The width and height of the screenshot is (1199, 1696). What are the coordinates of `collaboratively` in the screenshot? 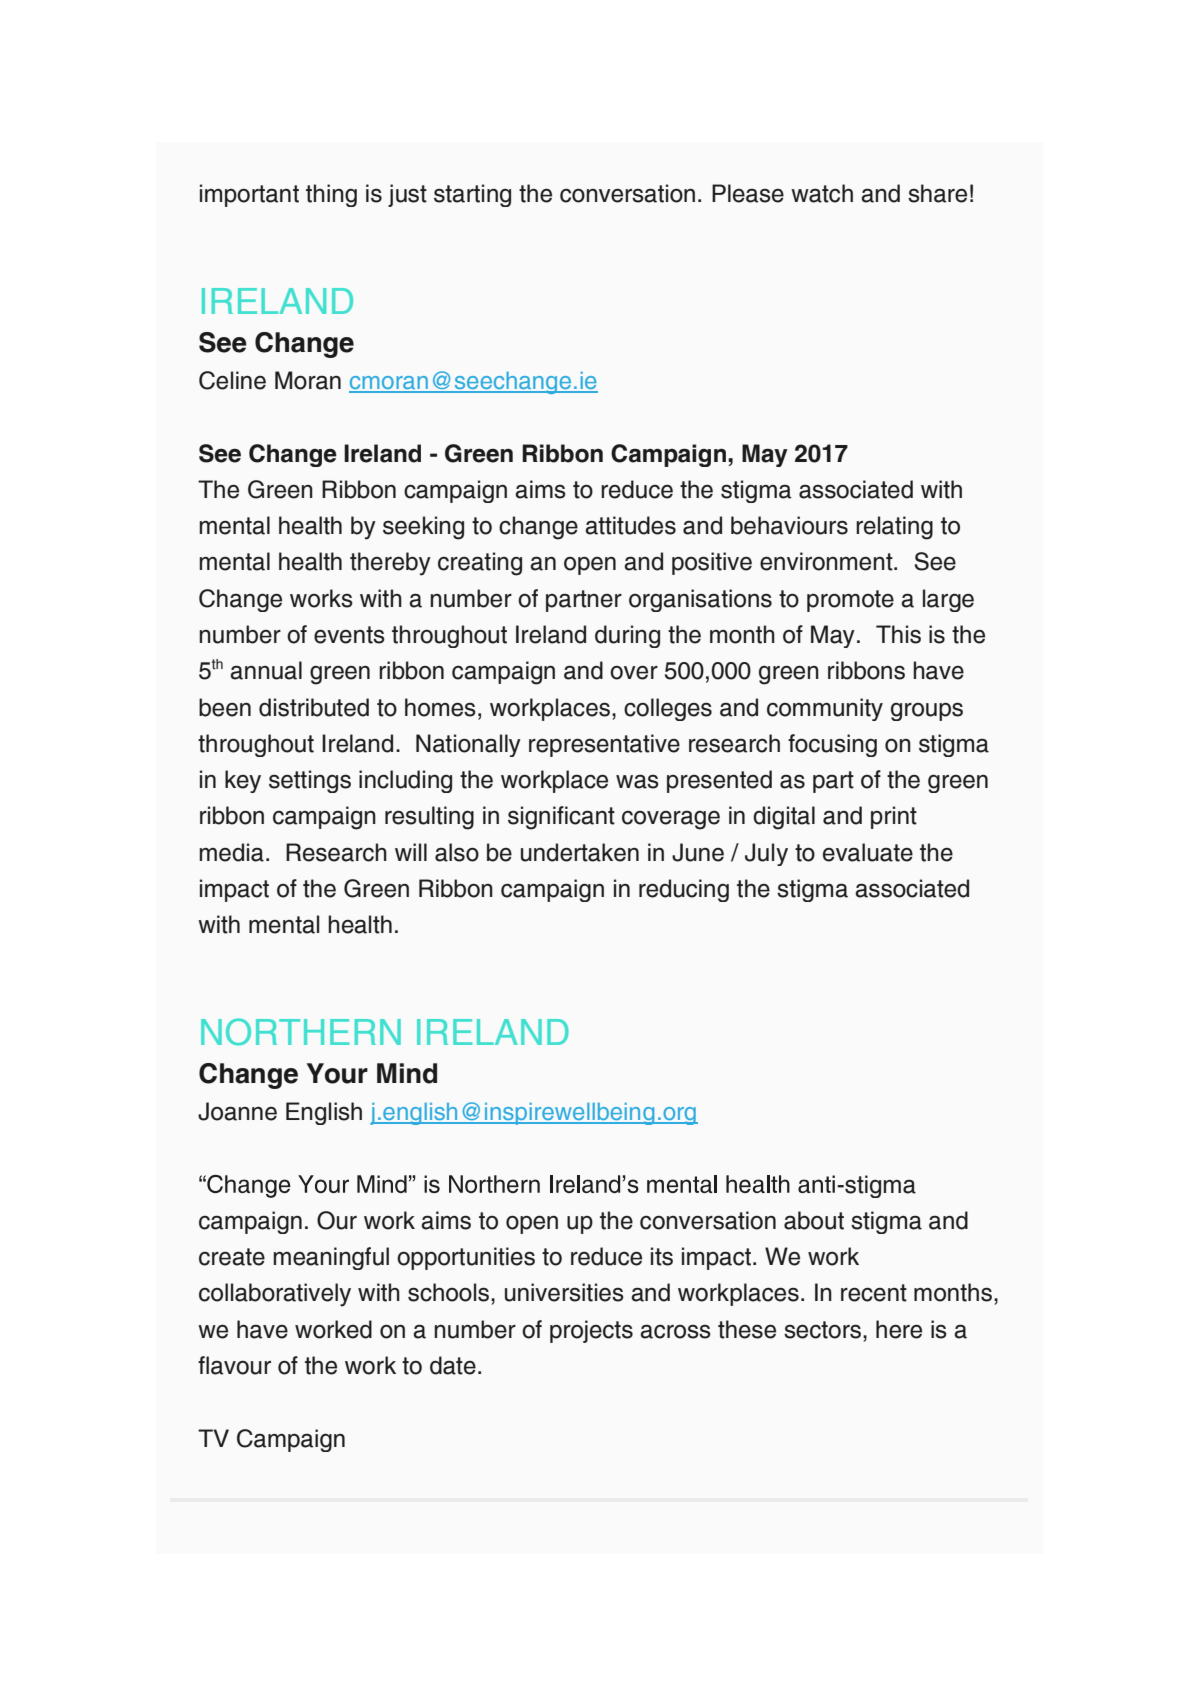 It's located at (275, 1295).
